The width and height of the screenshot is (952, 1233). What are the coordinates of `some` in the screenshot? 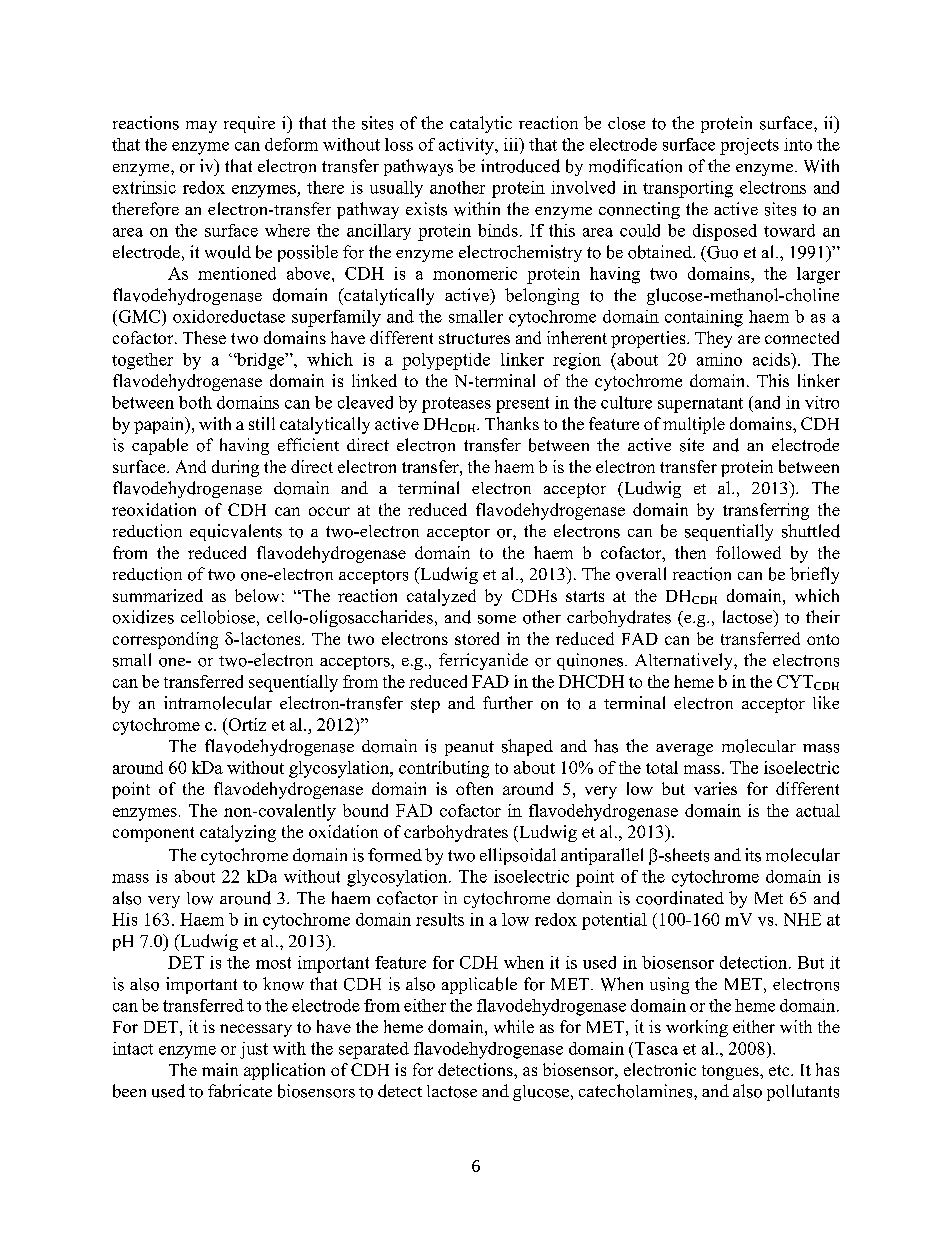 It's located at (497, 619).
